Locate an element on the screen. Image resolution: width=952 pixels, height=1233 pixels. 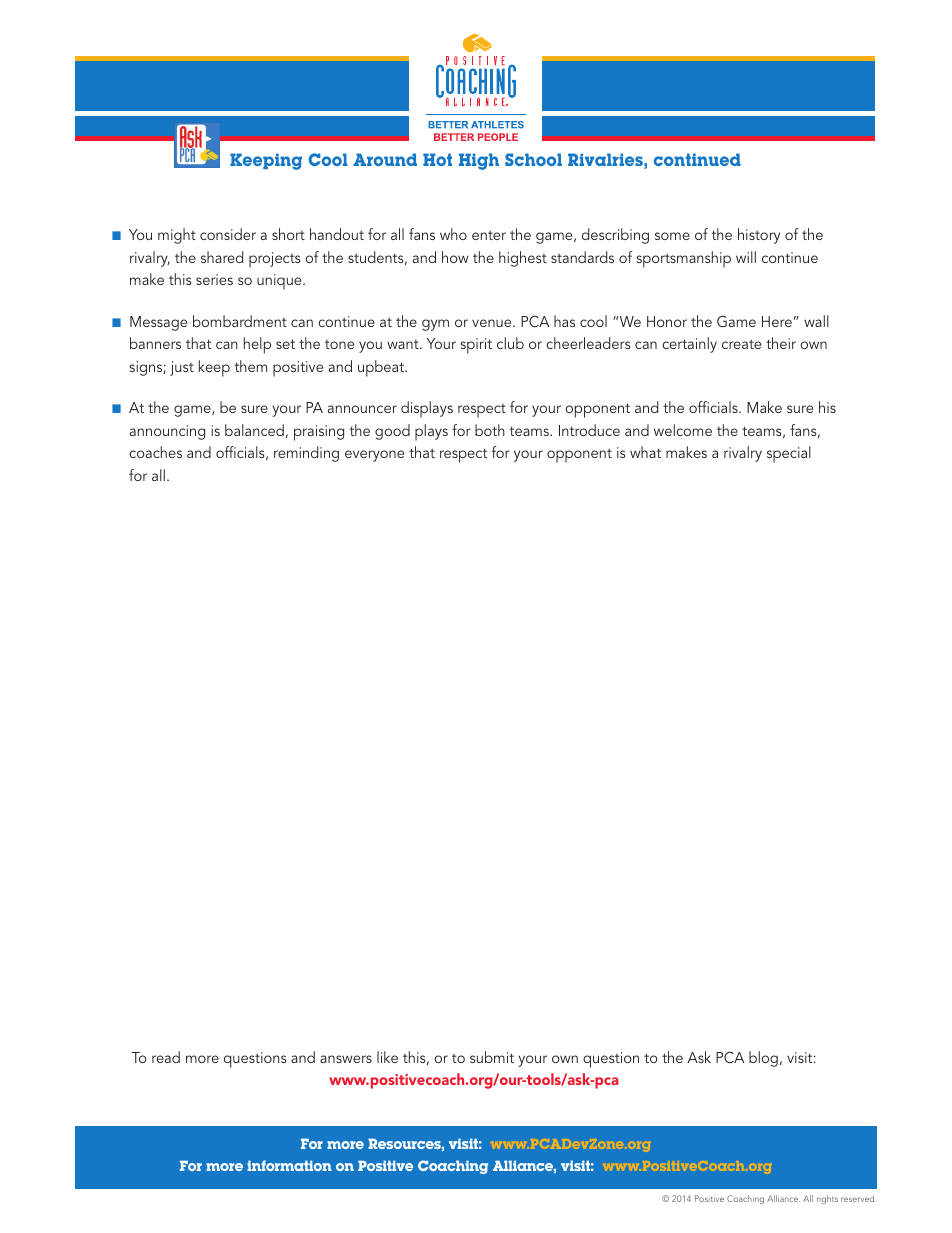
blog is located at coordinates (763, 1059).
